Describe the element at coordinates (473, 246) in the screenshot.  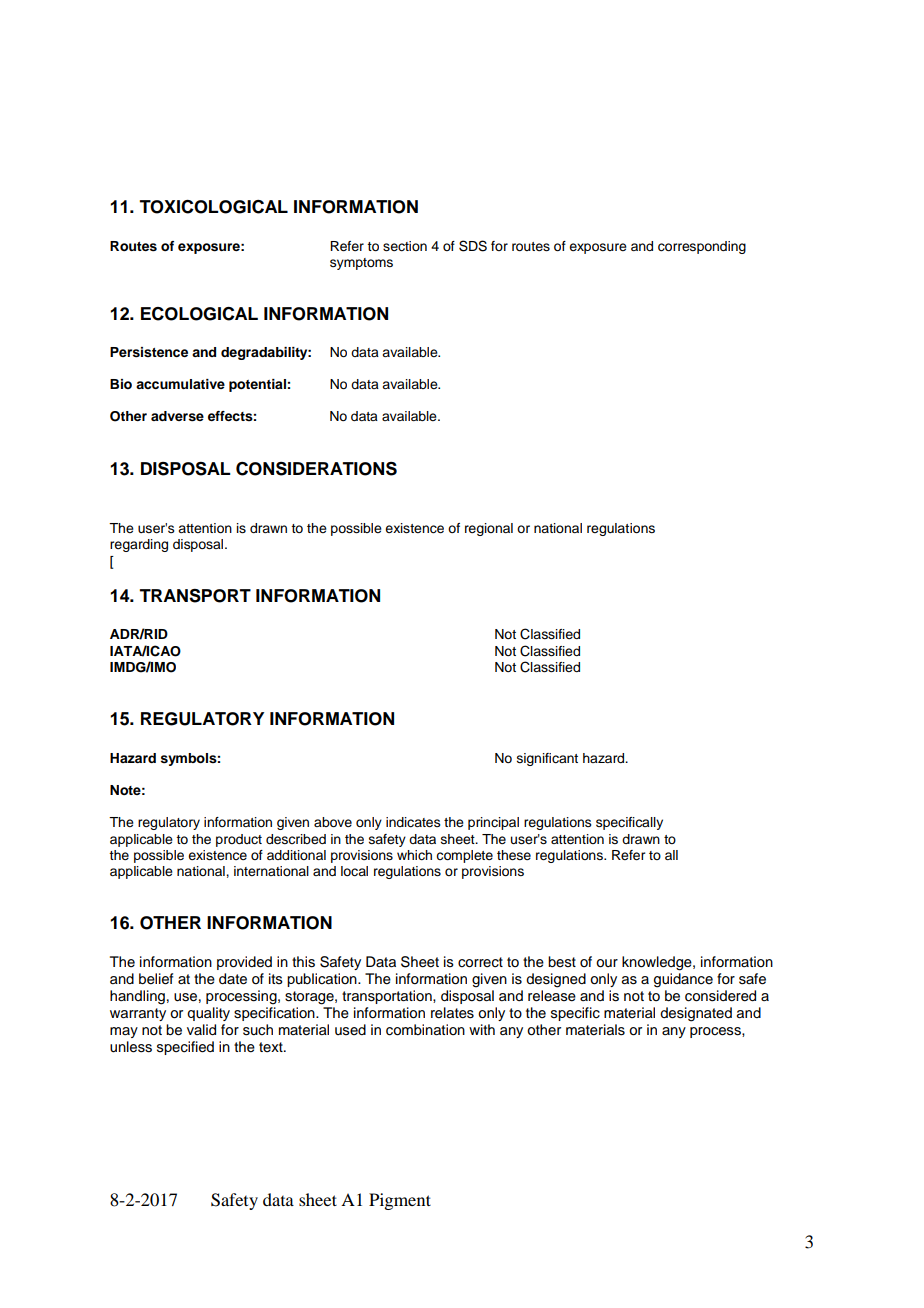
I see `SDS` at that location.
